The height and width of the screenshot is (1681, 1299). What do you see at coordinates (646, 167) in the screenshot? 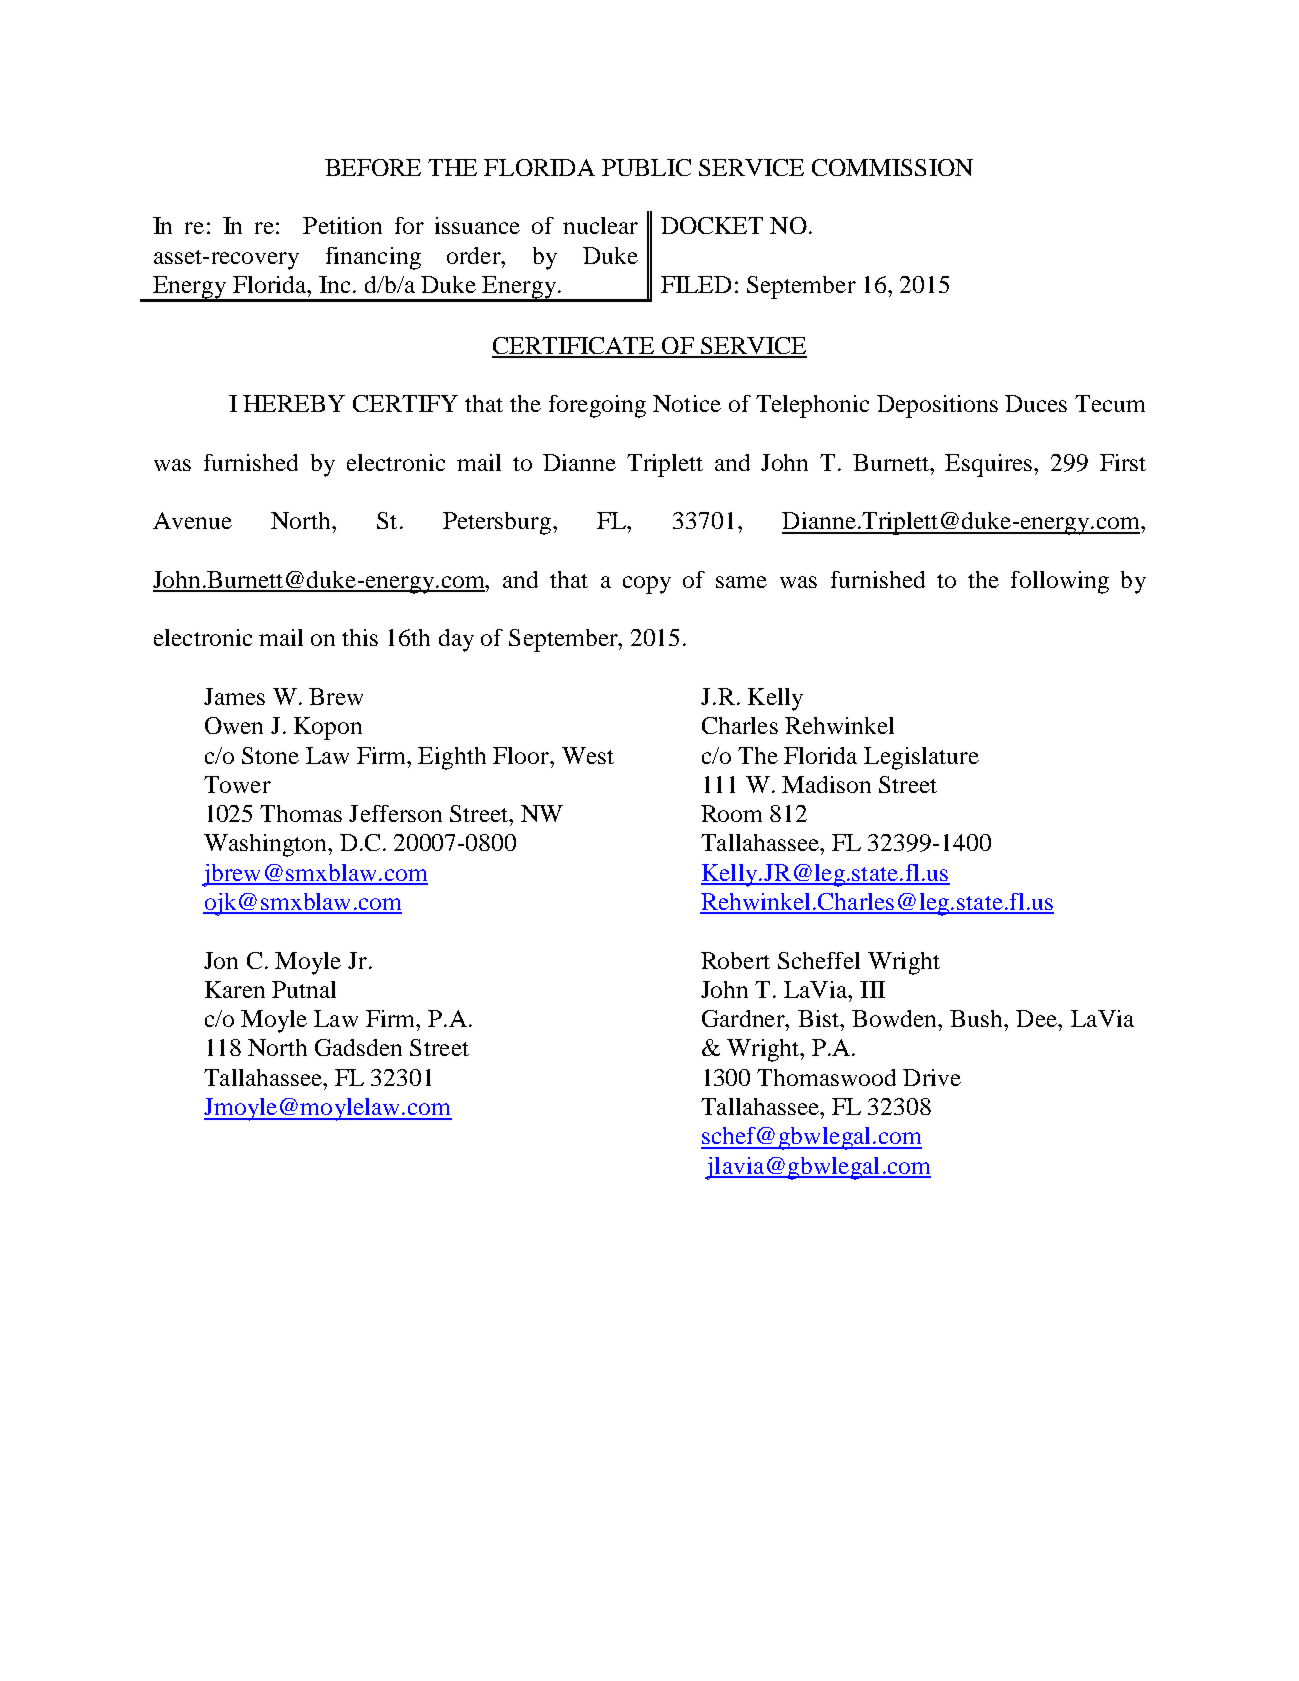
I see `PUBLIC` at bounding box center [646, 167].
